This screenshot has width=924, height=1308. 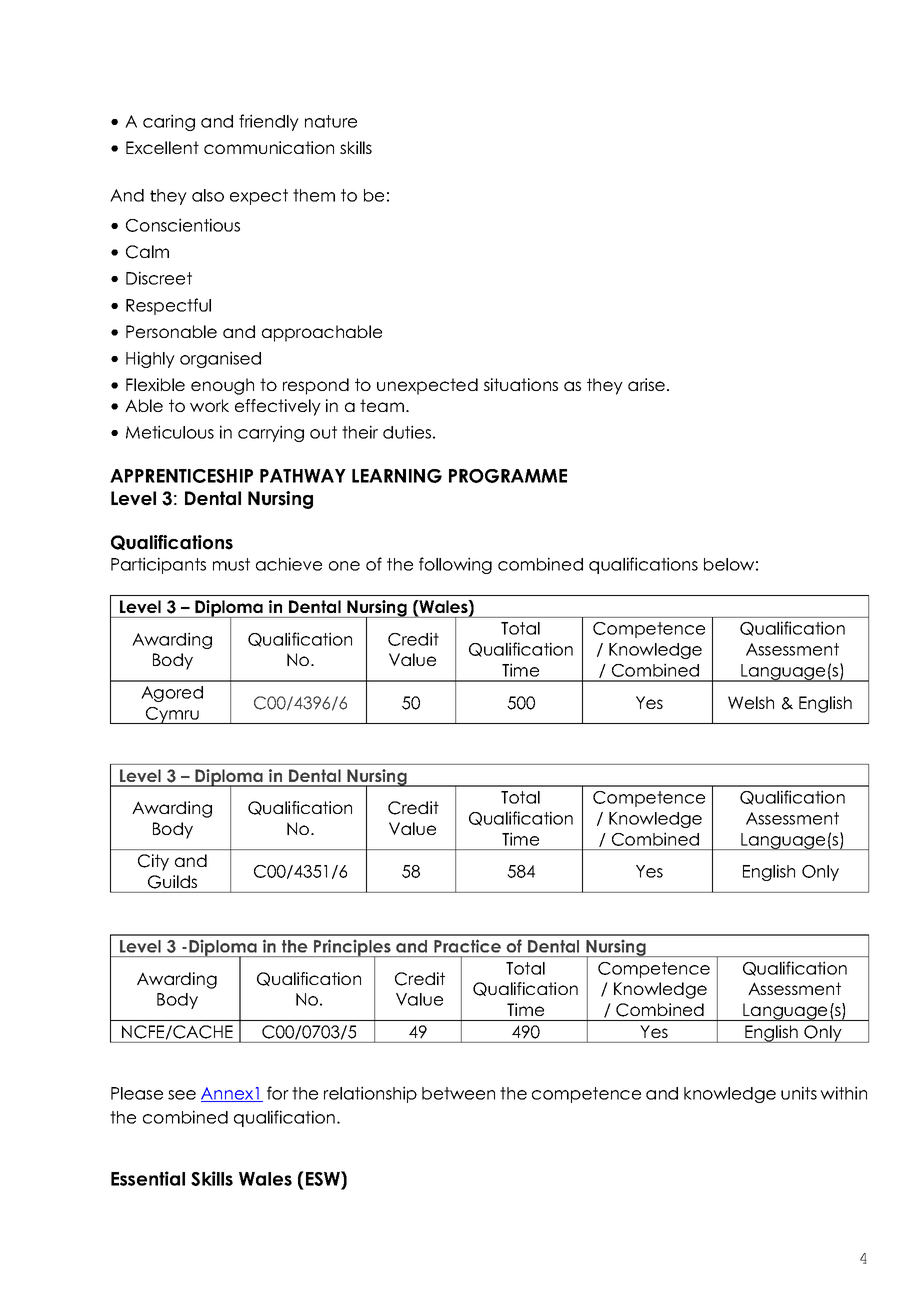 What do you see at coordinates (182, 1095) in the screenshot?
I see `see` at bounding box center [182, 1095].
